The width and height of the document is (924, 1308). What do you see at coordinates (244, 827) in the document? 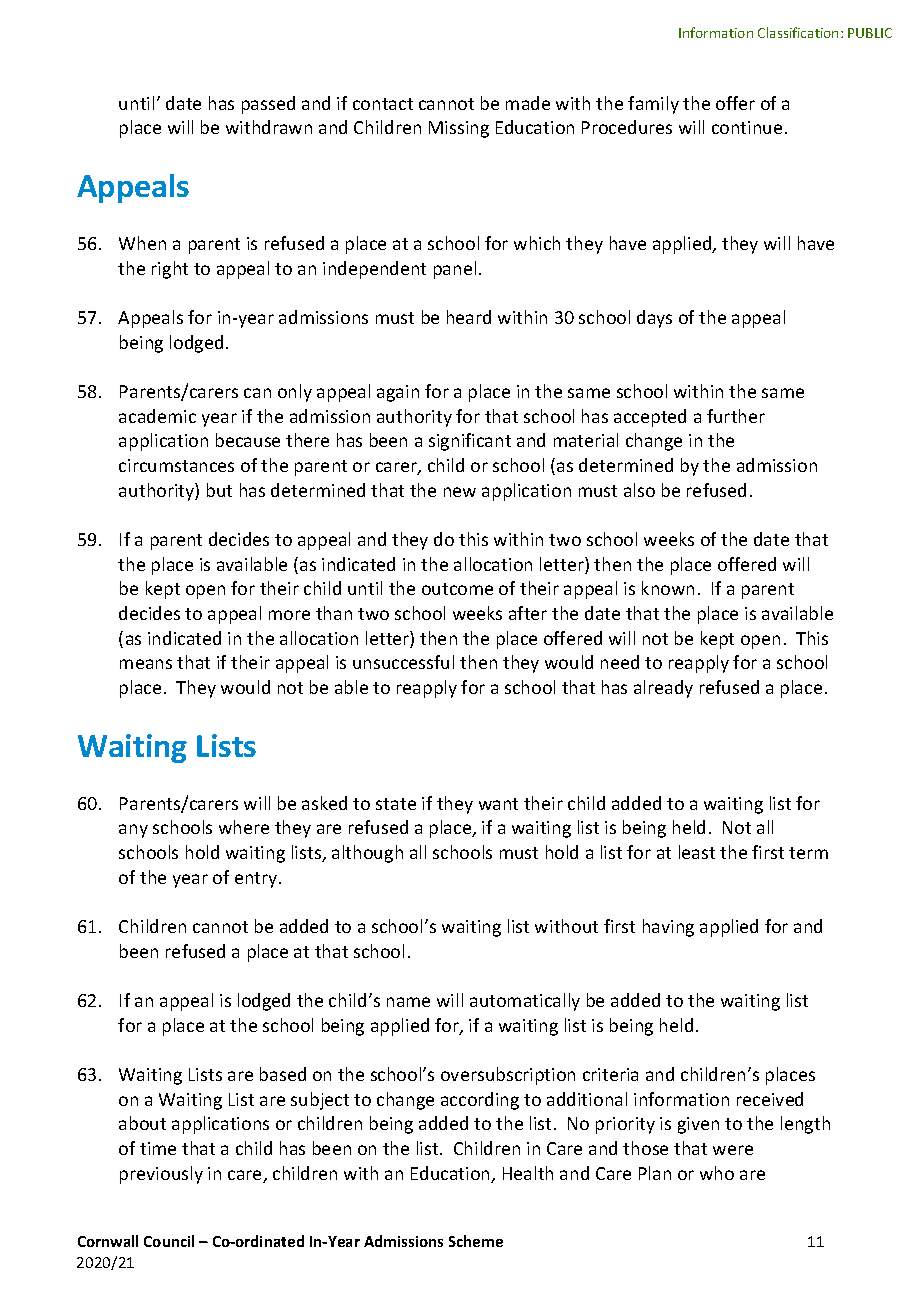
I see `where` at bounding box center [244, 827].
